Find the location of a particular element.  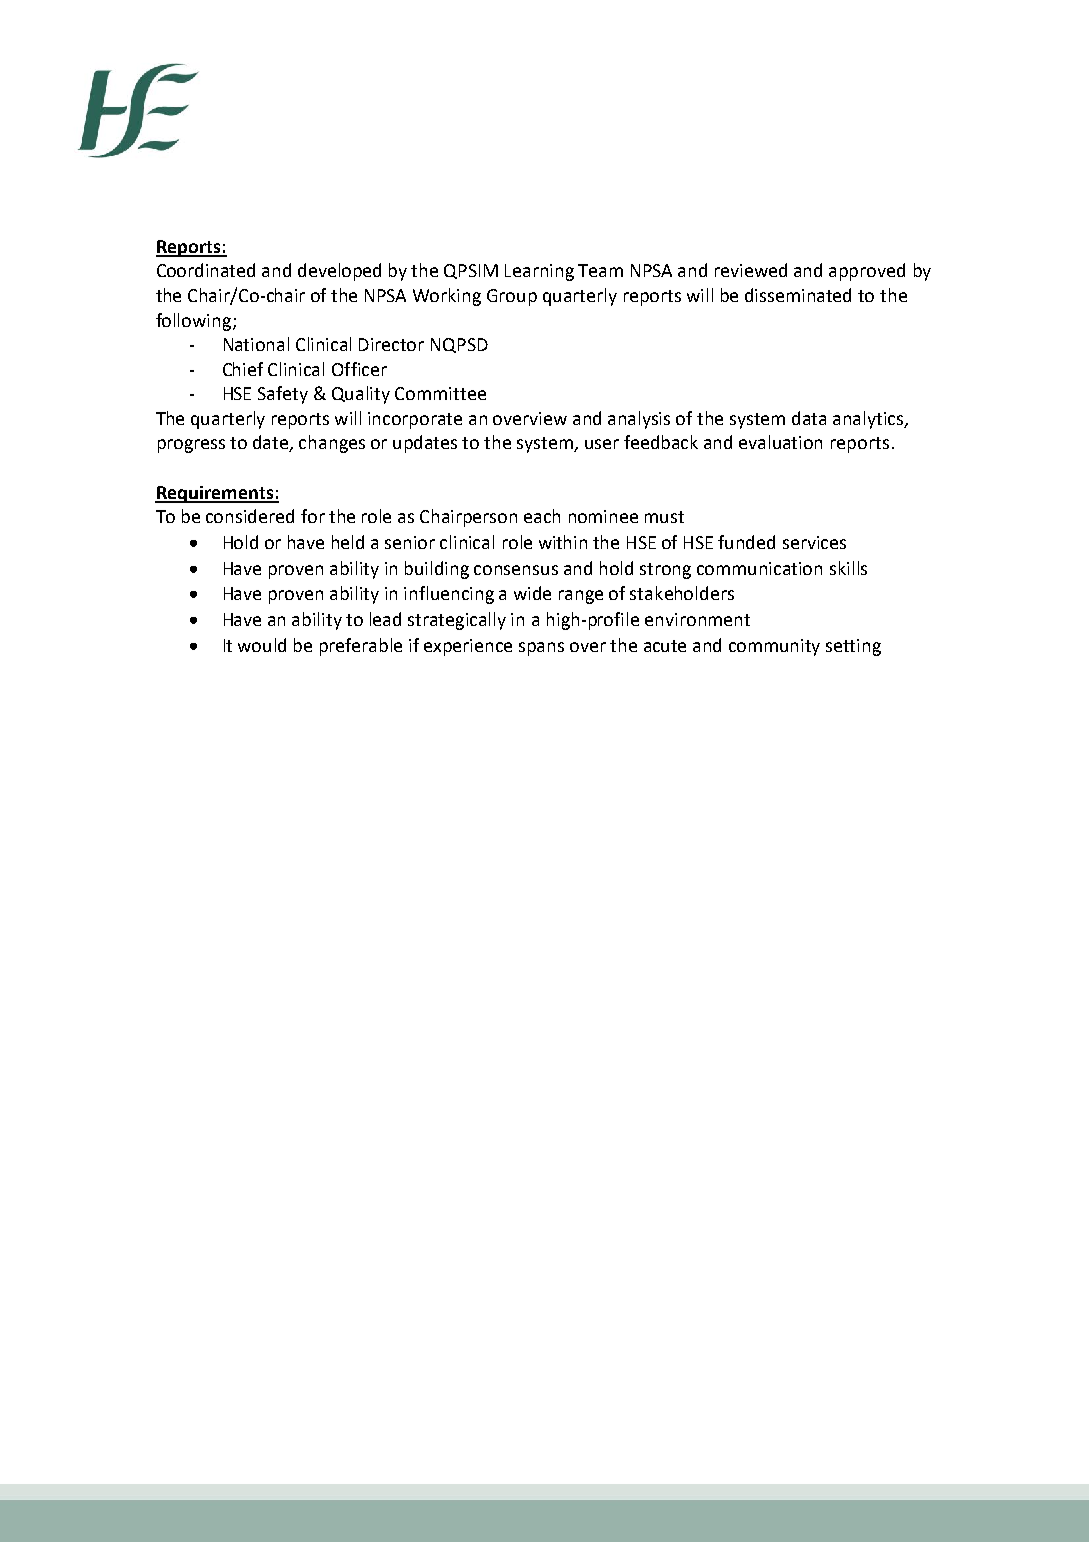

each is located at coordinates (542, 516).
